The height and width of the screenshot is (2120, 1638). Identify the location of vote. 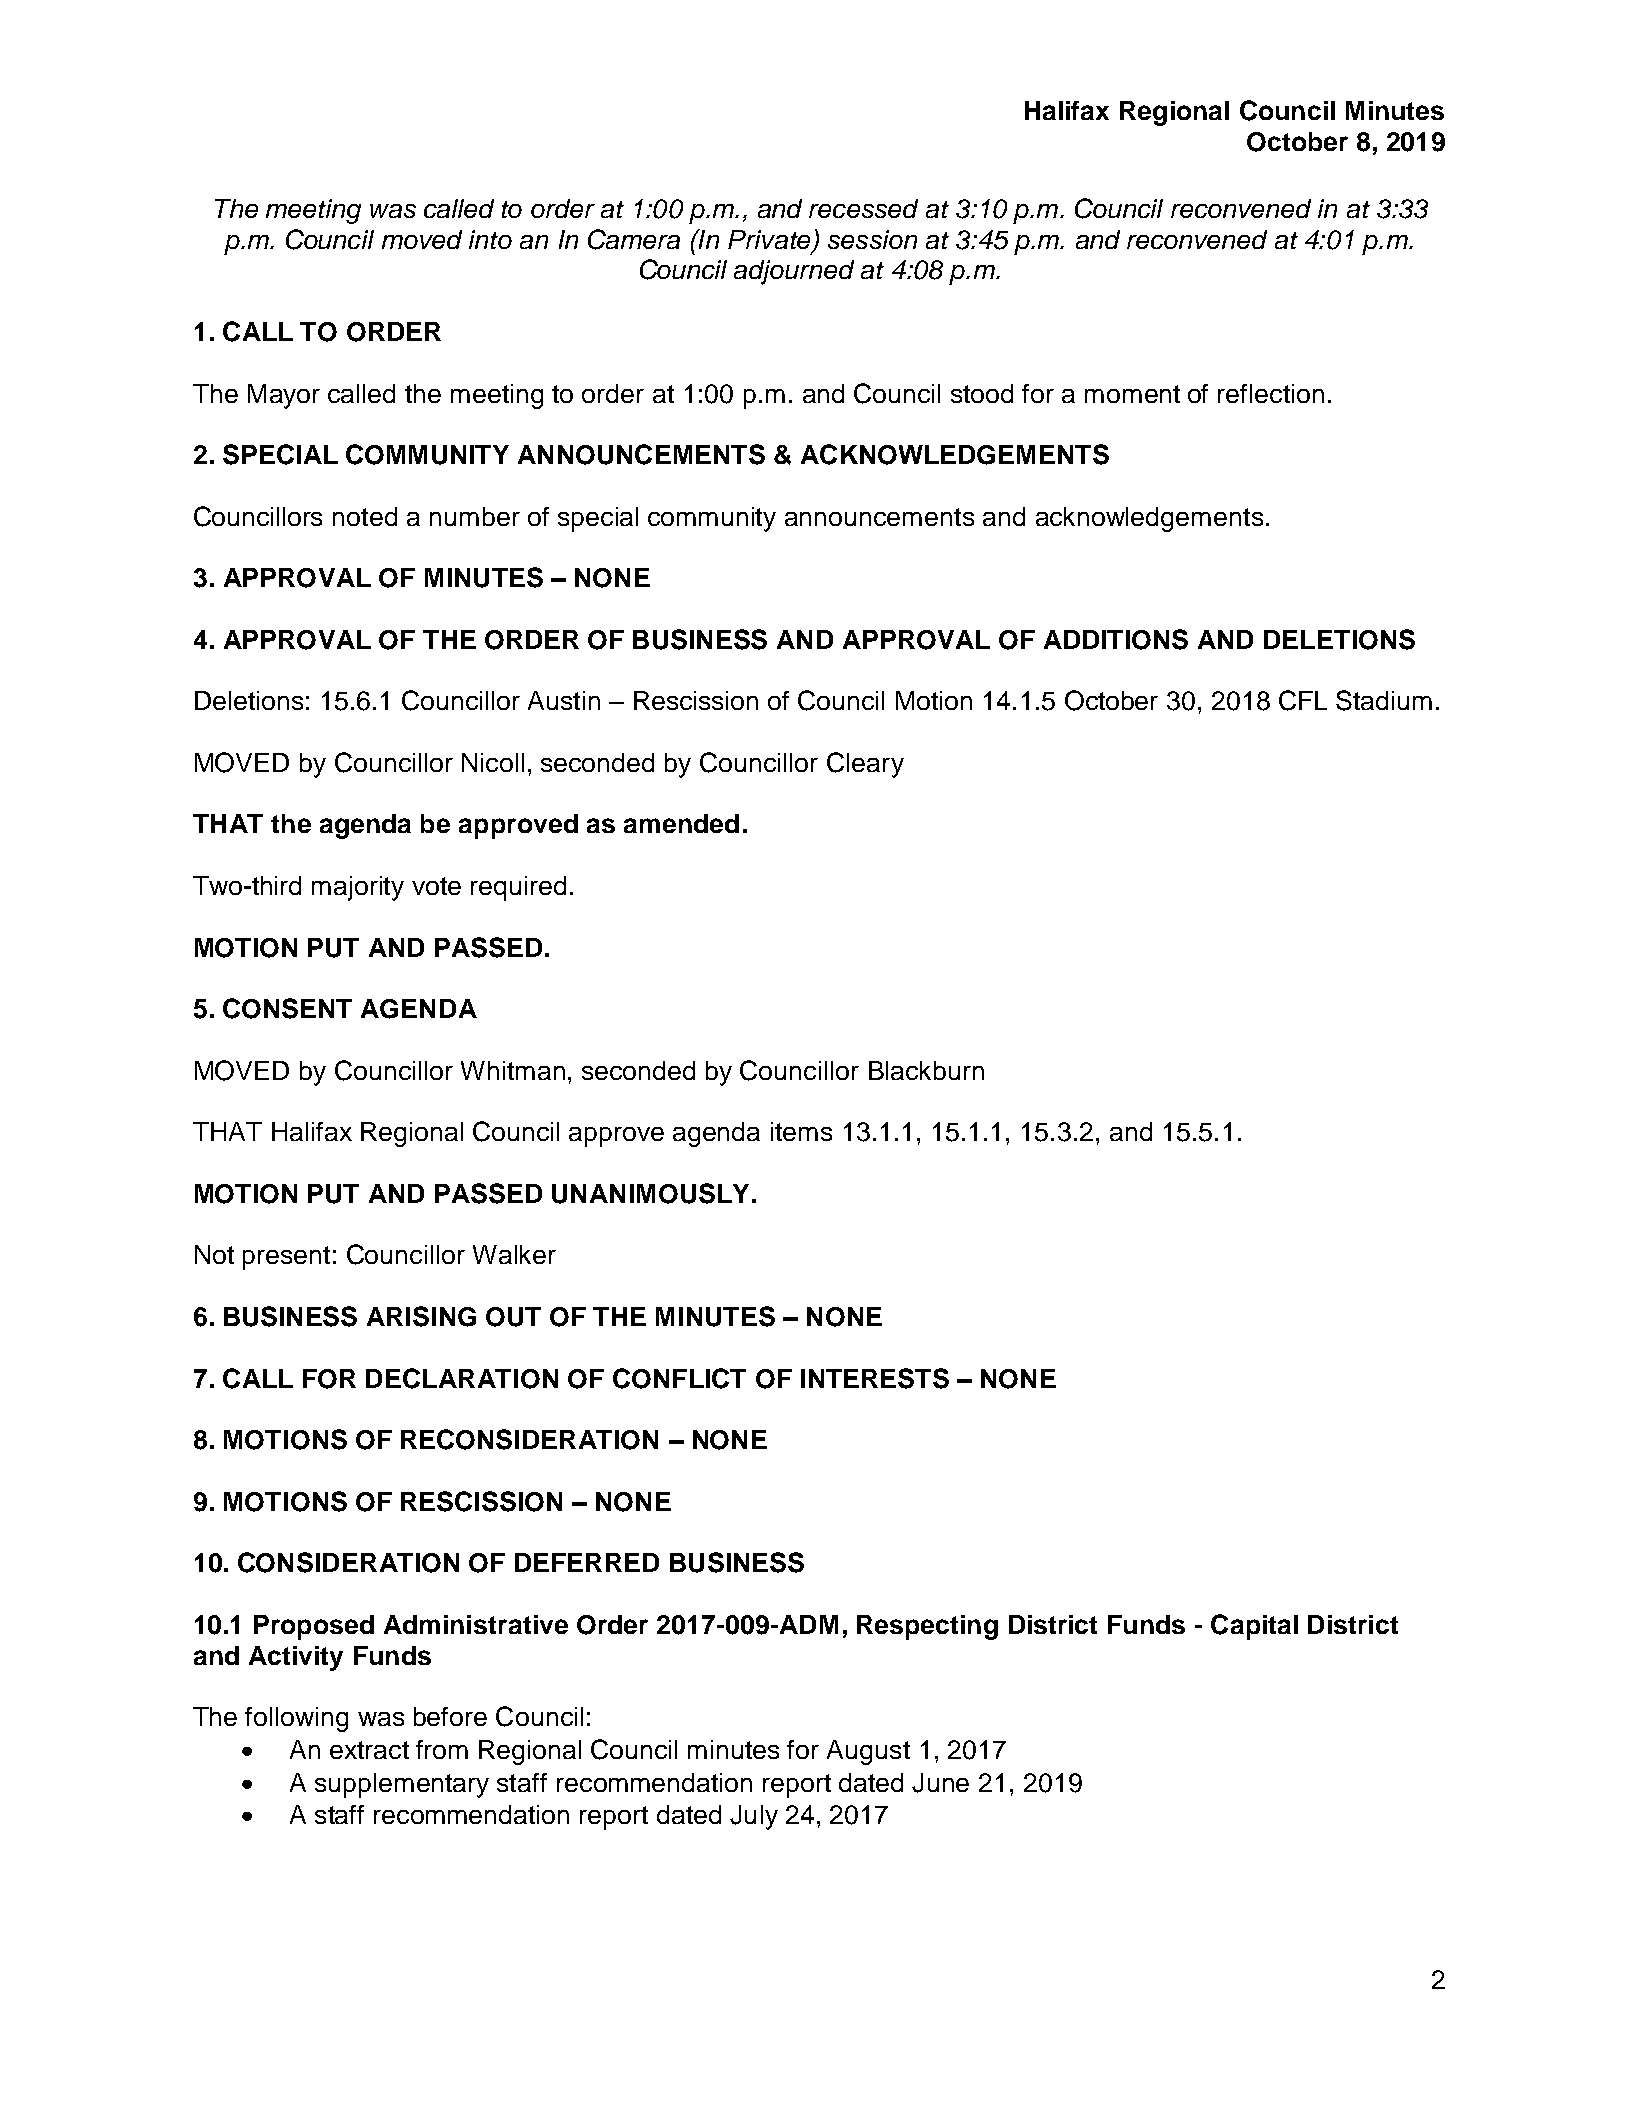
(436, 886).
